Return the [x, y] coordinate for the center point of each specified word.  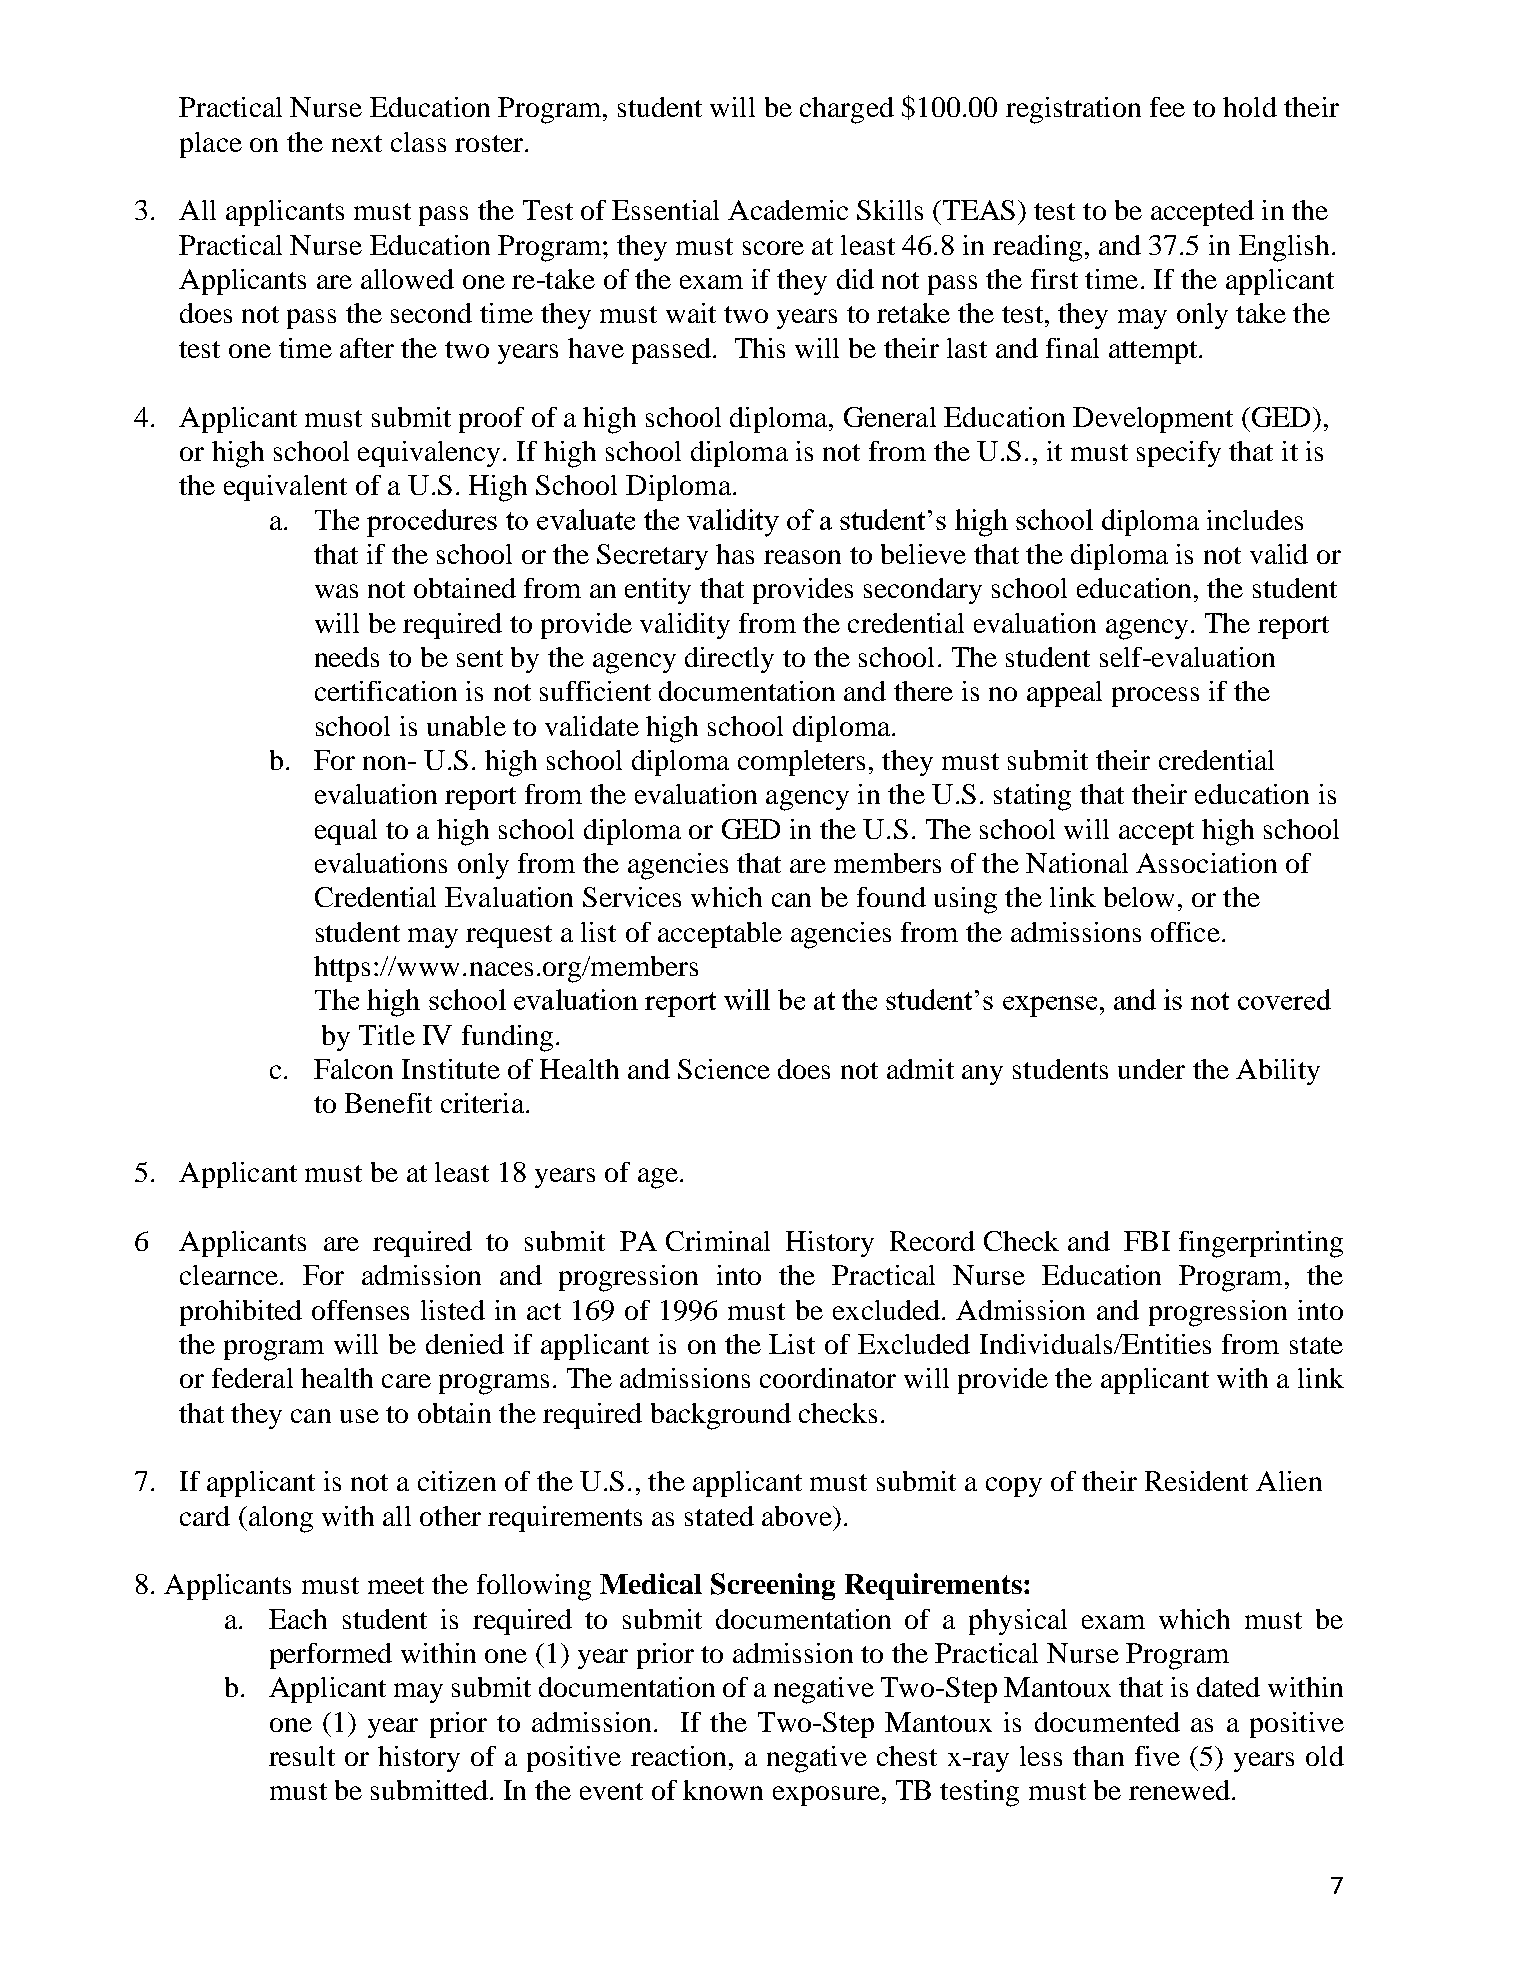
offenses [360, 1310]
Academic [788, 210]
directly [729, 660]
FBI [1147, 1241]
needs [347, 657]
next [357, 143]
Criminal [718, 1241]
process [1155, 697]
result [302, 1756]
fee [1167, 107]
